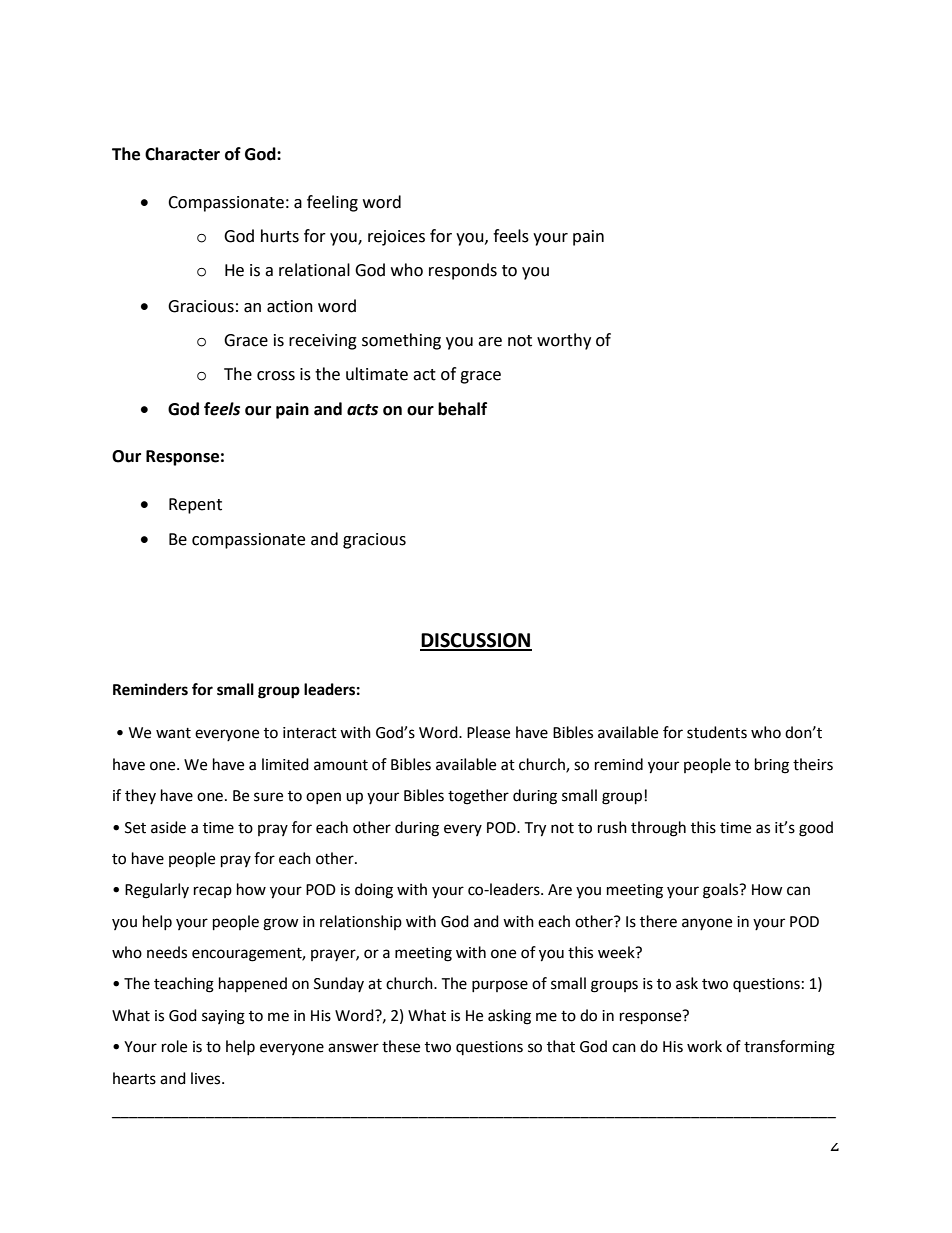  Describe the element at coordinates (476, 641) in the screenshot. I see `DISCUSSION` at that location.
